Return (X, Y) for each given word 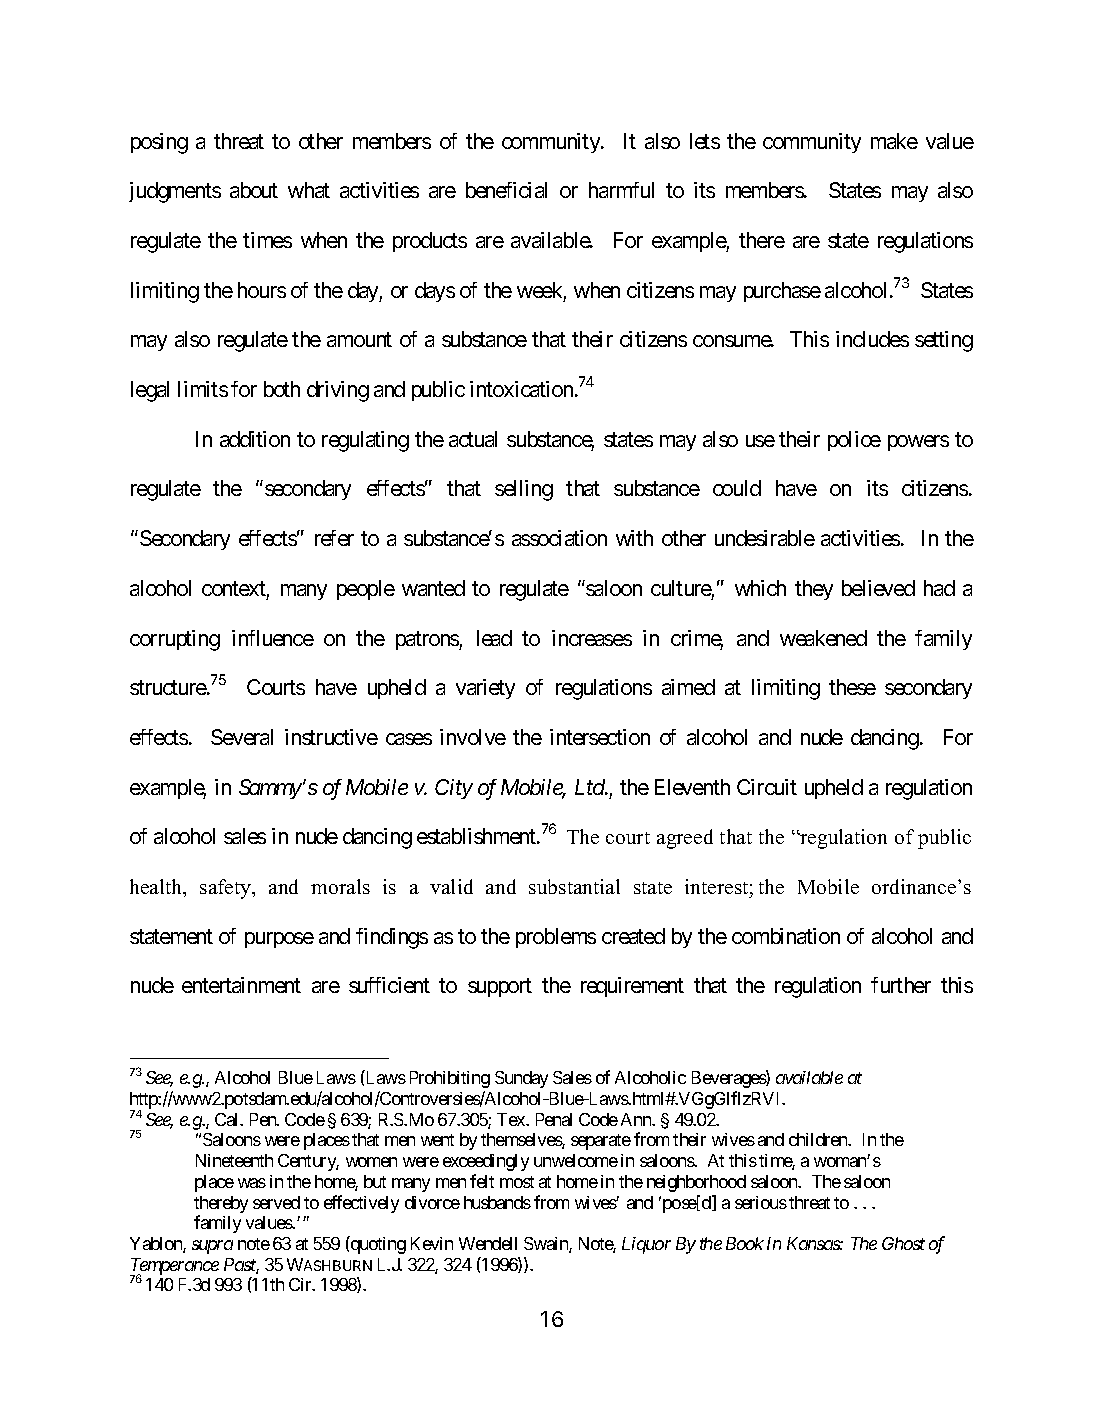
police (854, 441)
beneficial (506, 190)
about (254, 190)
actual (473, 439)
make (894, 141)
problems (556, 938)
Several (242, 737)
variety (485, 689)
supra (212, 1247)
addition (255, 439)
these (852, 687)
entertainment (241, 985)
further (901, 985)
